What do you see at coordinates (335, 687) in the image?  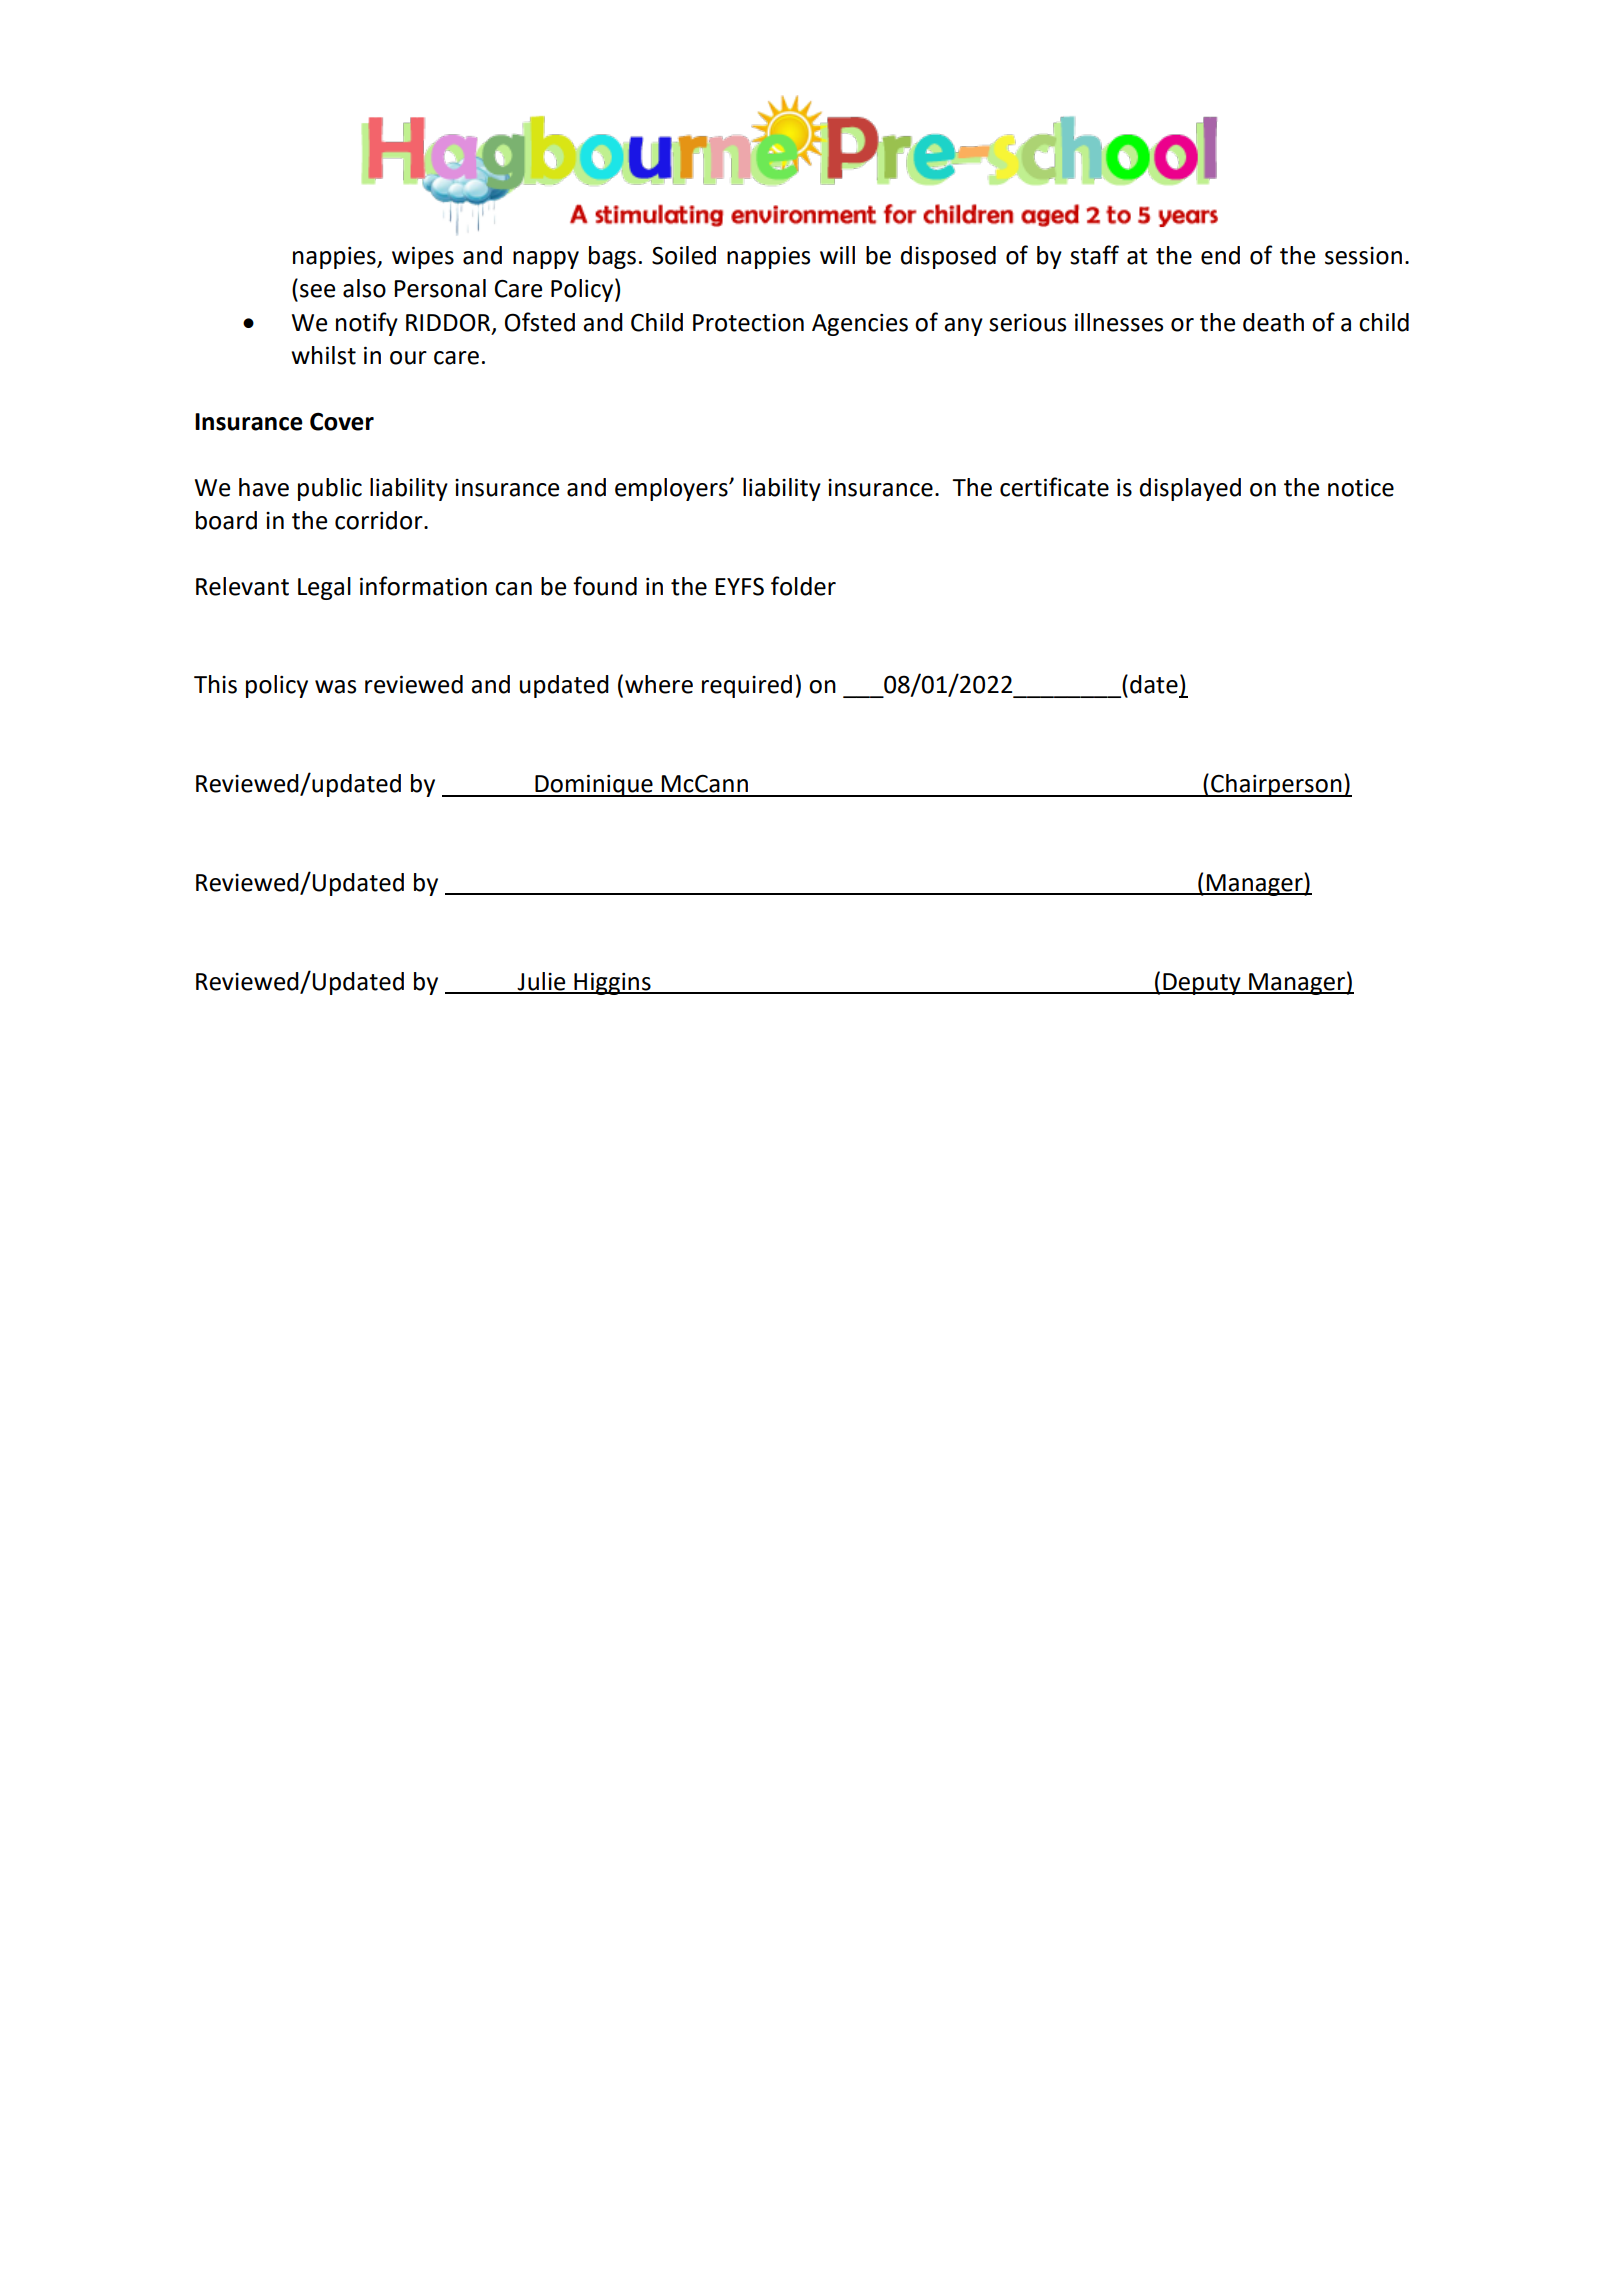 I see `was` at bounding box center [335, 687].
